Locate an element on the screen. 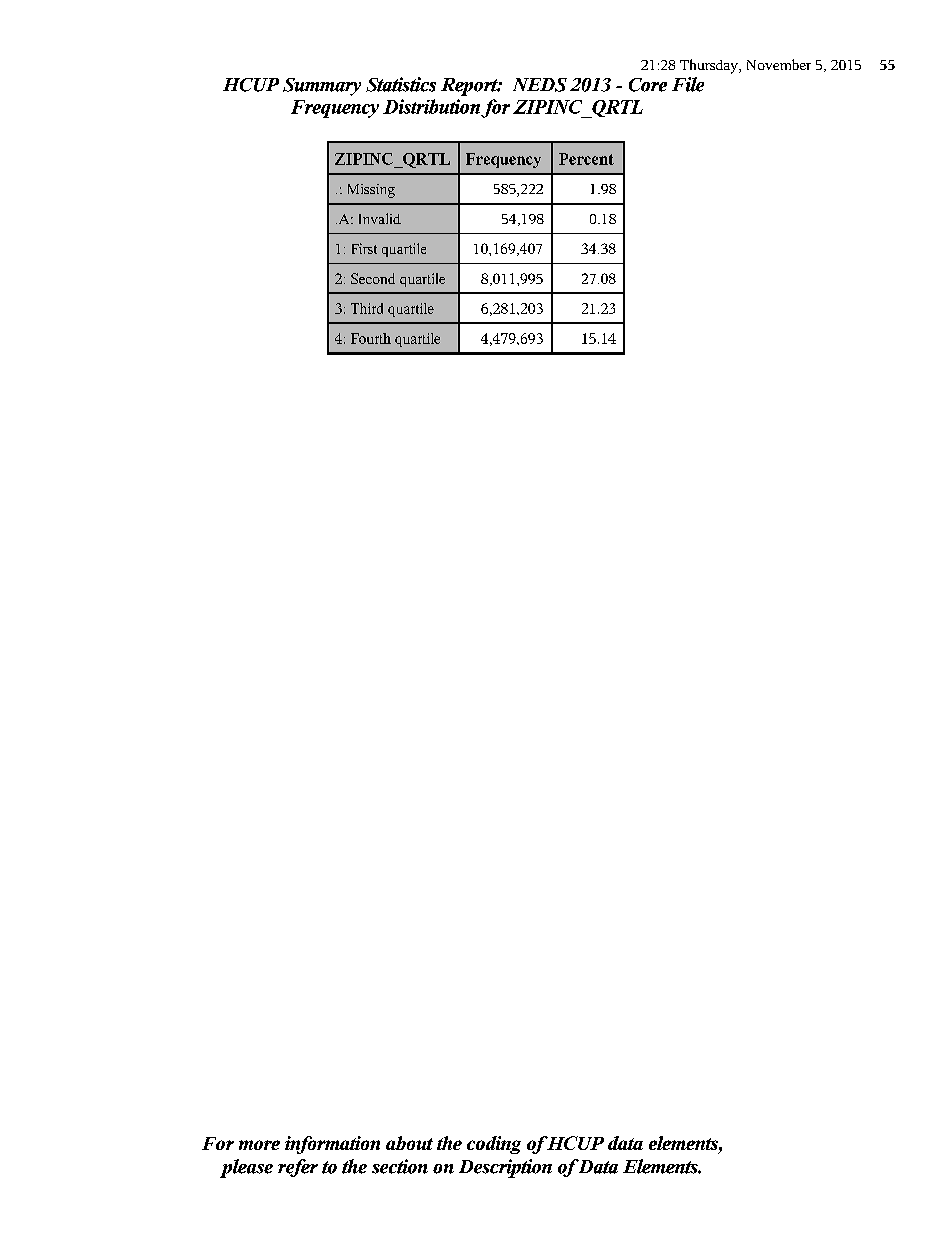 Image resolution: width=952 pixels, height=1233 pixels. Percent is located at coordinates (586, 159).
